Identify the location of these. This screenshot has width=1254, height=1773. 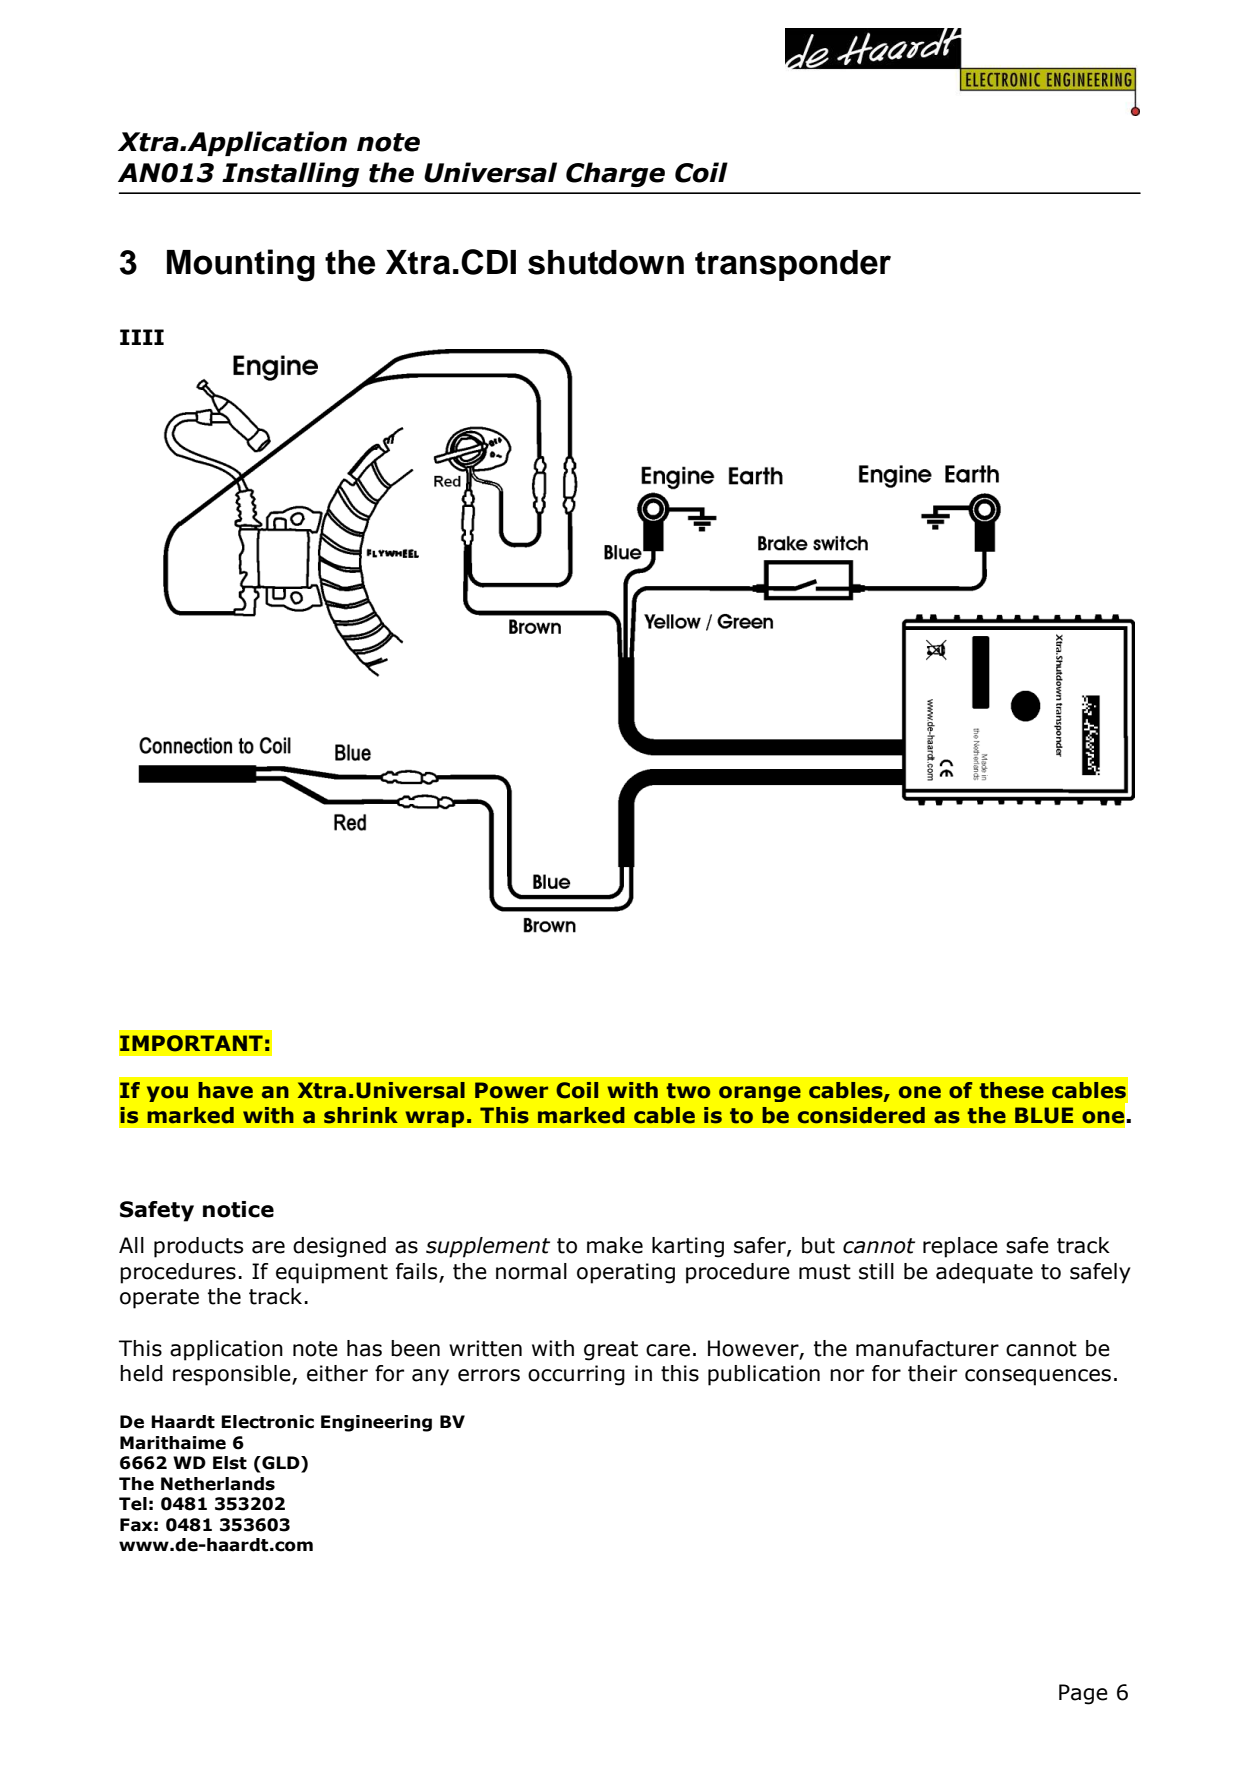
(1011, 1090).
